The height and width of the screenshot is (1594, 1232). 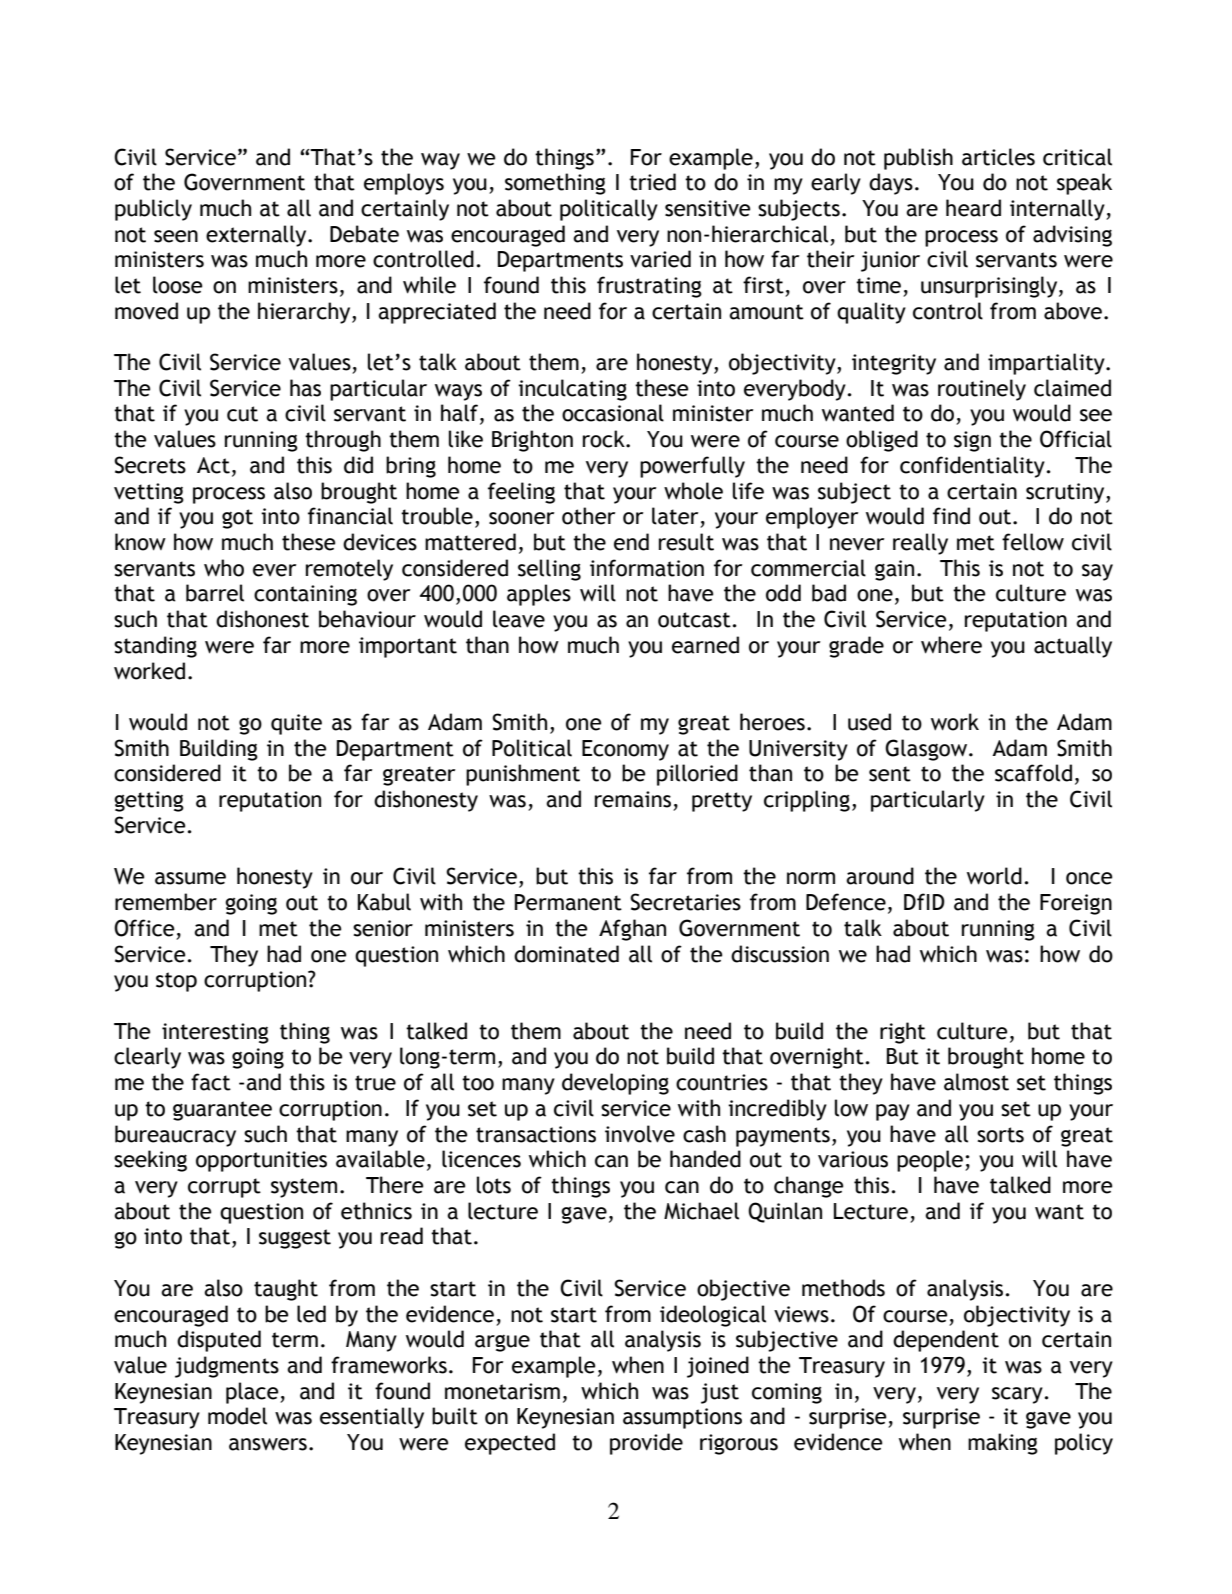 I want to click on world, so click(x=994, y=876).
